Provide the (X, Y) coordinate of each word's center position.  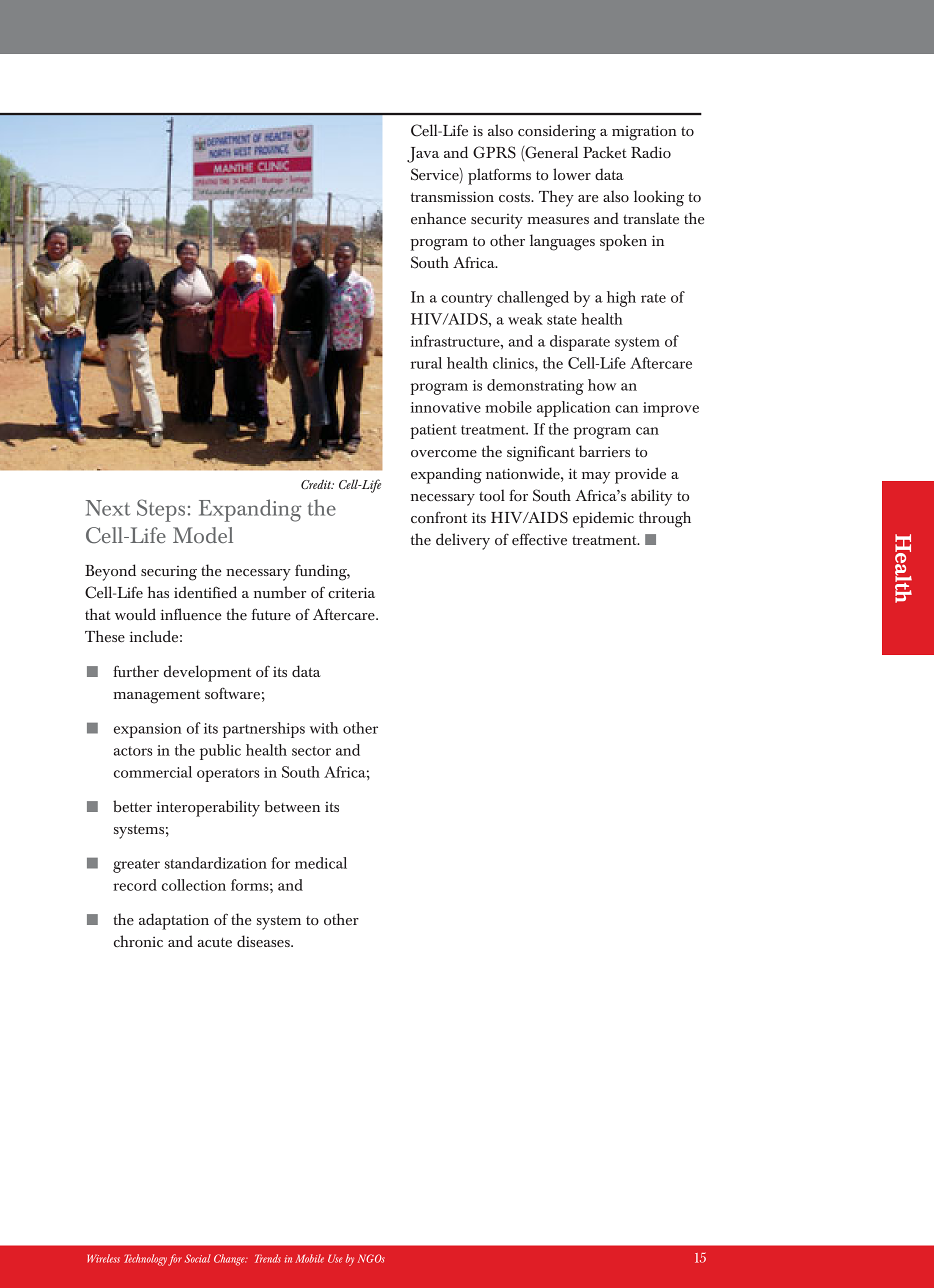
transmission (452, 196)
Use (335, 1259)
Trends (268, 1258)
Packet (604, 152)
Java (423, 155)
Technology (145, 1260)
